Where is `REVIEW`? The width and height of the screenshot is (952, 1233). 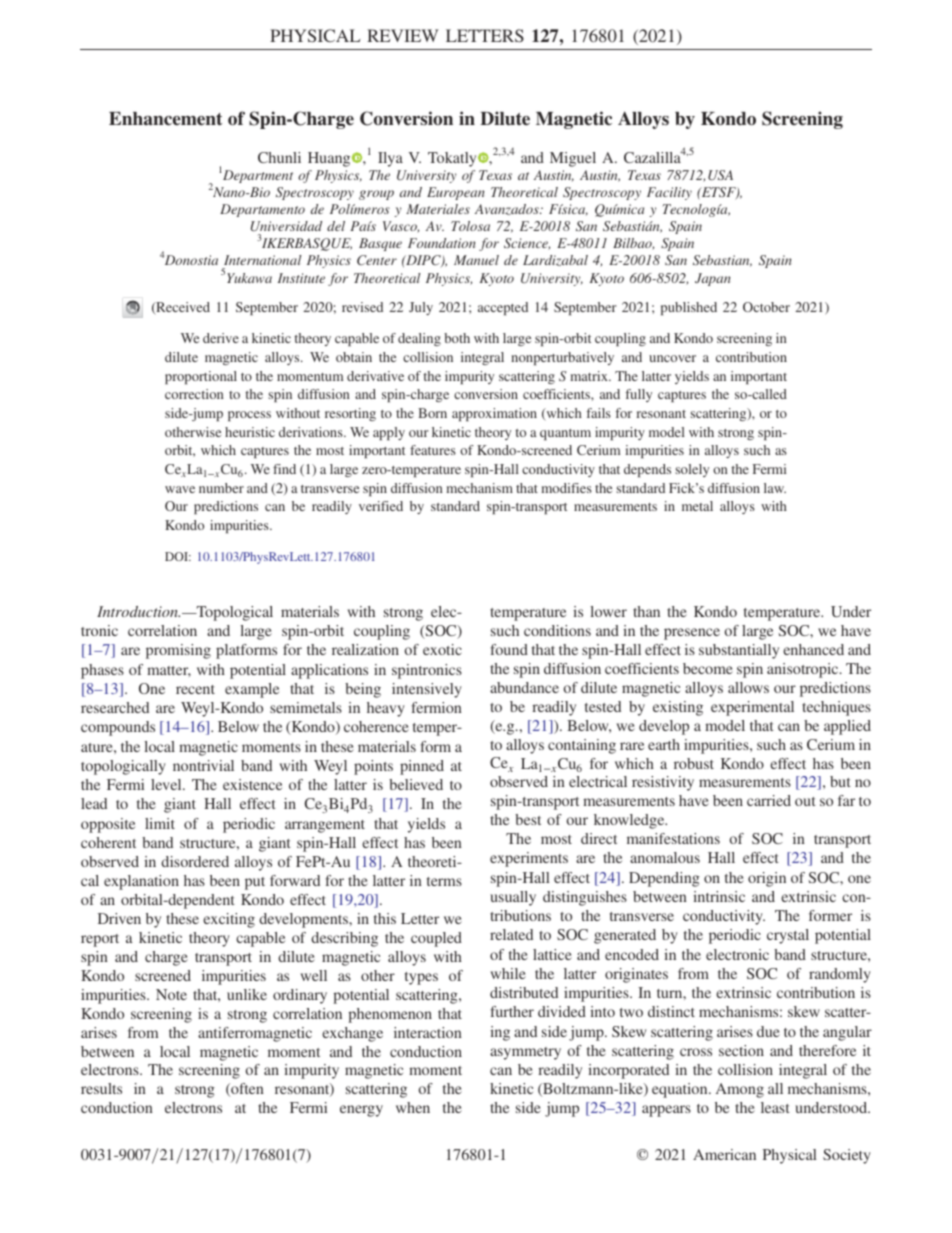
REVIEW is located at coordinates (403, 35).
